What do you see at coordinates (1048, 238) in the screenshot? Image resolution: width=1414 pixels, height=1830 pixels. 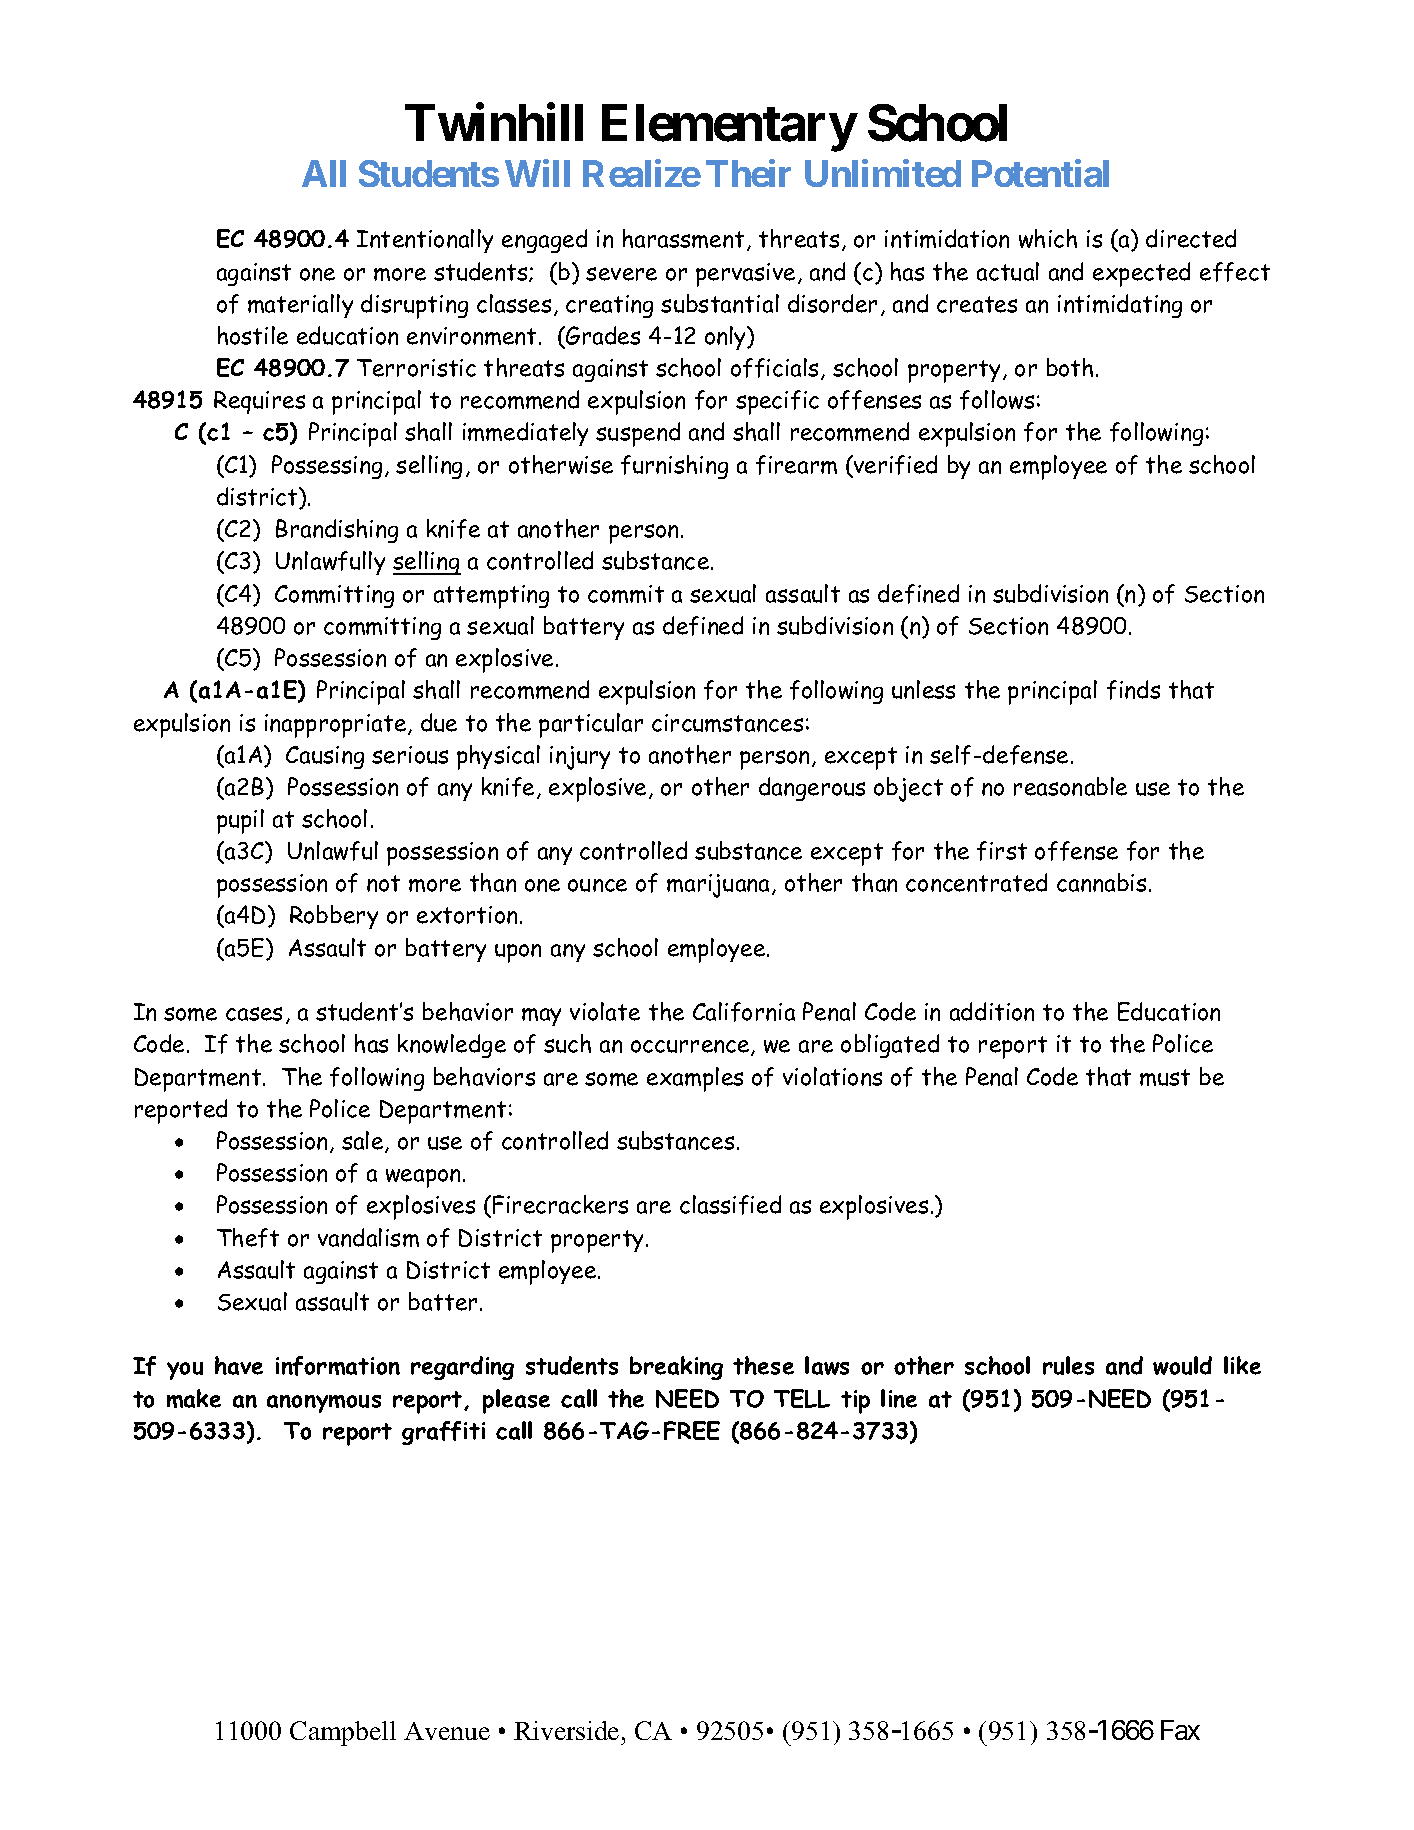 I see `which` at bounding box center [1048, 238].
